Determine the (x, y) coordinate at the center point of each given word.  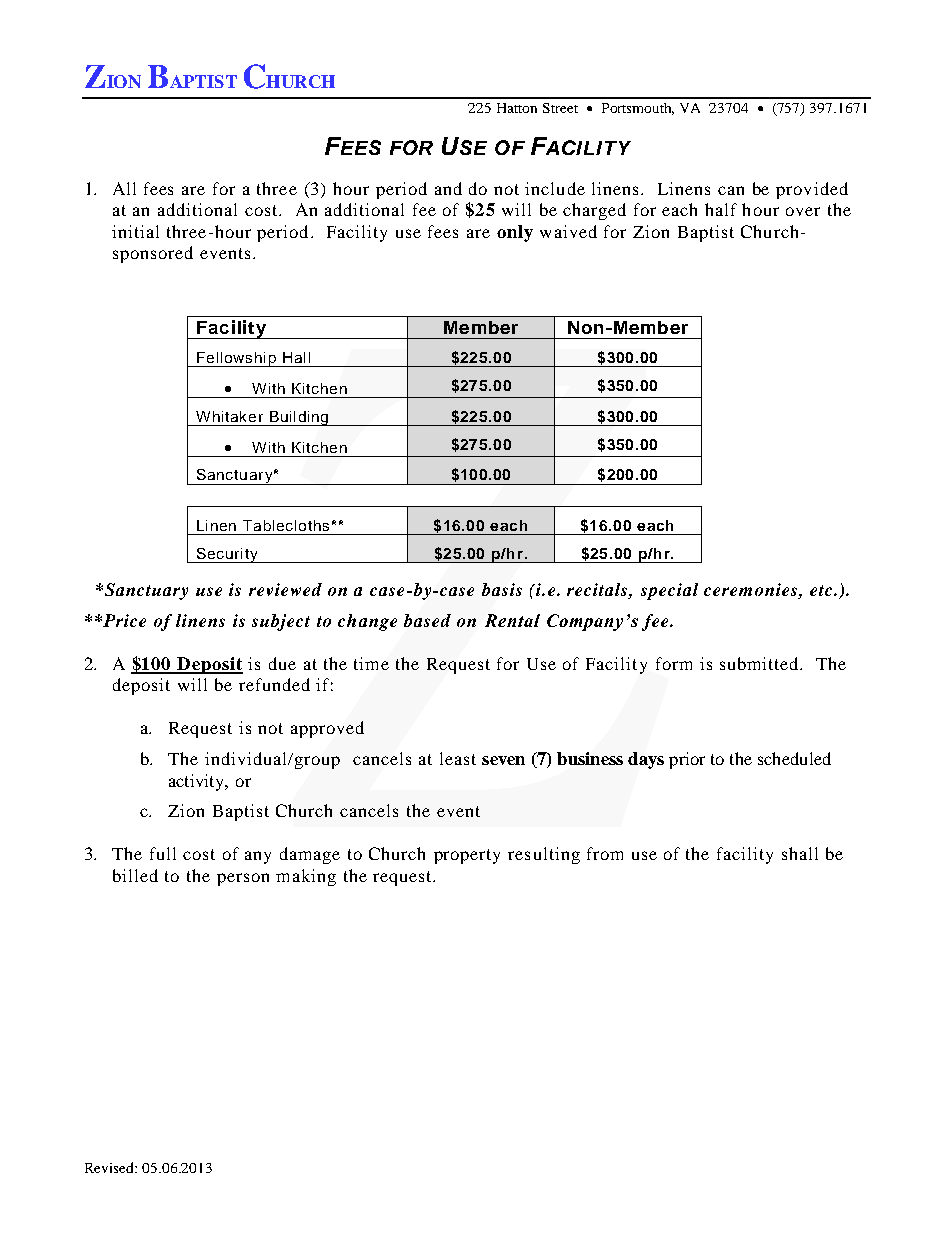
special (669, 591)
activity (197, 782)
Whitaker (229, 416)
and (448, 188)
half (721, 209)
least (458, 758)
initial (135, 231)
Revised (110, 1167)
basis (502, 589)
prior (687, 760)
